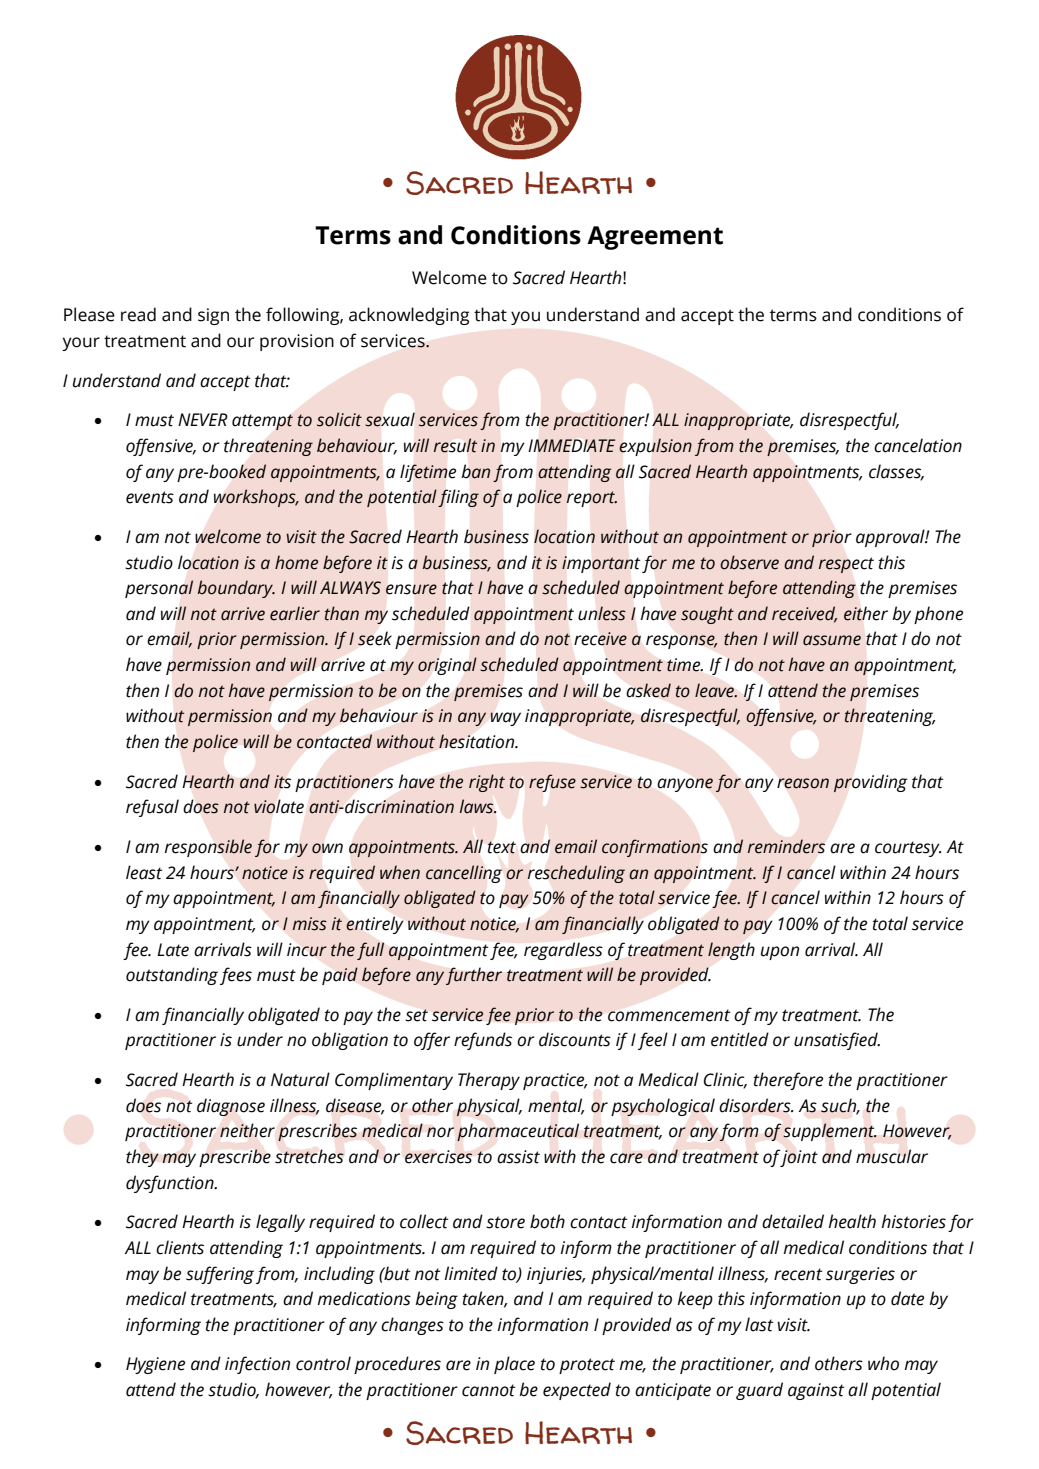 The height and width of the image is (1469, 1039). What do you see at coordinates (152, 808) in the image?
I see `refusal` at bounding box center [152, 808].
